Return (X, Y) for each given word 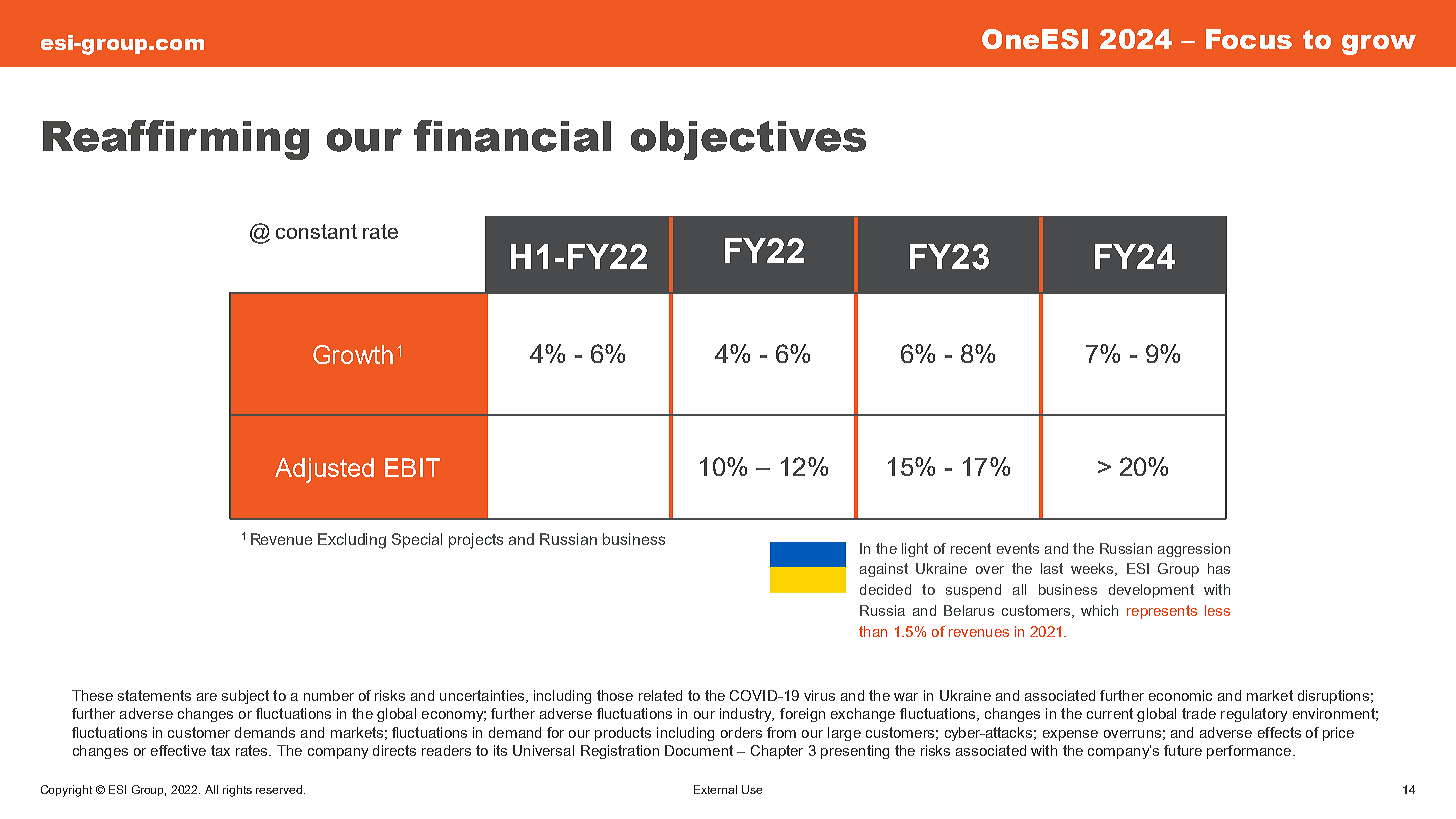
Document (699, 750)
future (1183, 750)
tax (220, 750)
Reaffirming (176, 140)
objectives (748, 140)
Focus (1249, 39)
